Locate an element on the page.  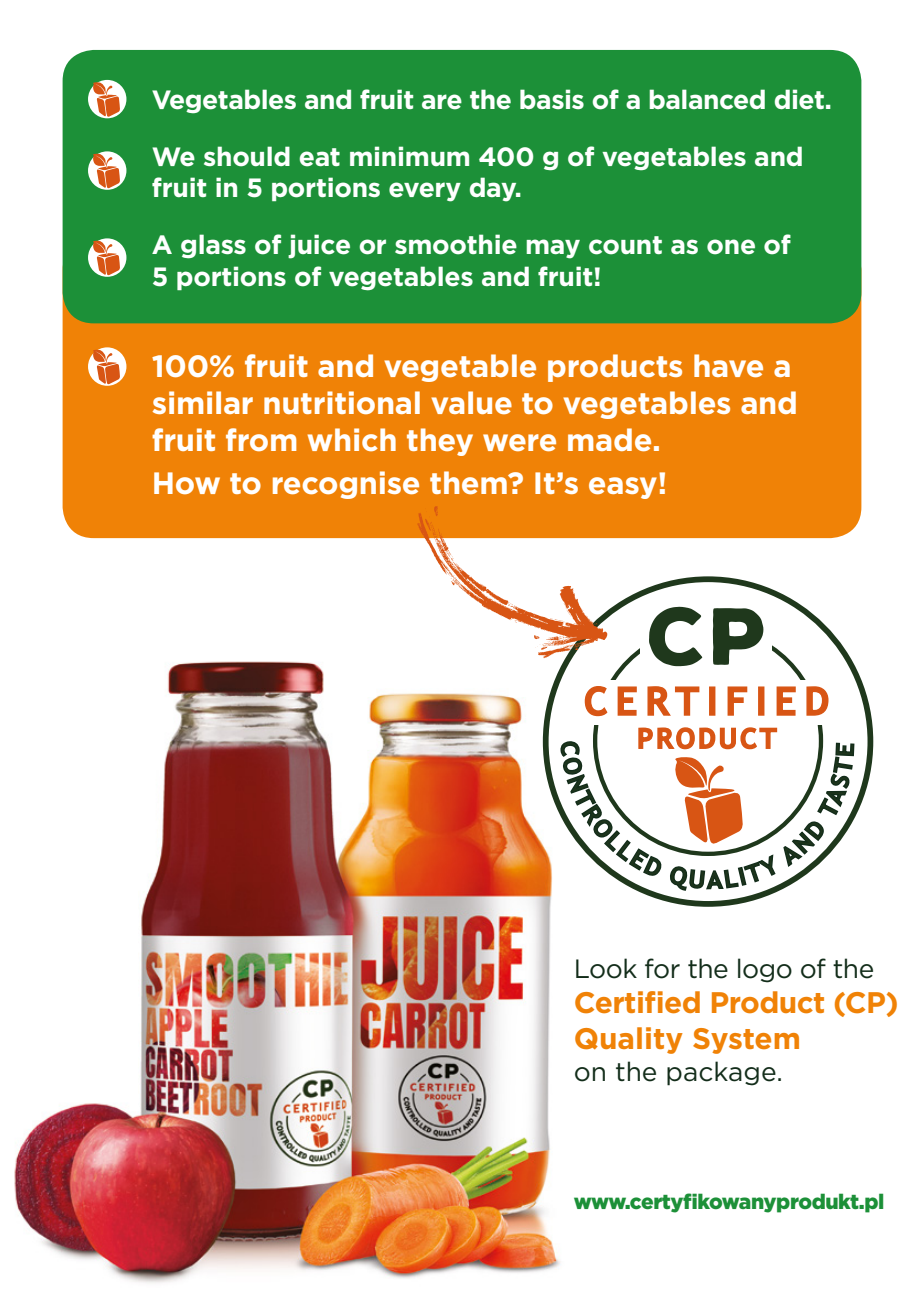
How is located at coordinates (187, 483).
